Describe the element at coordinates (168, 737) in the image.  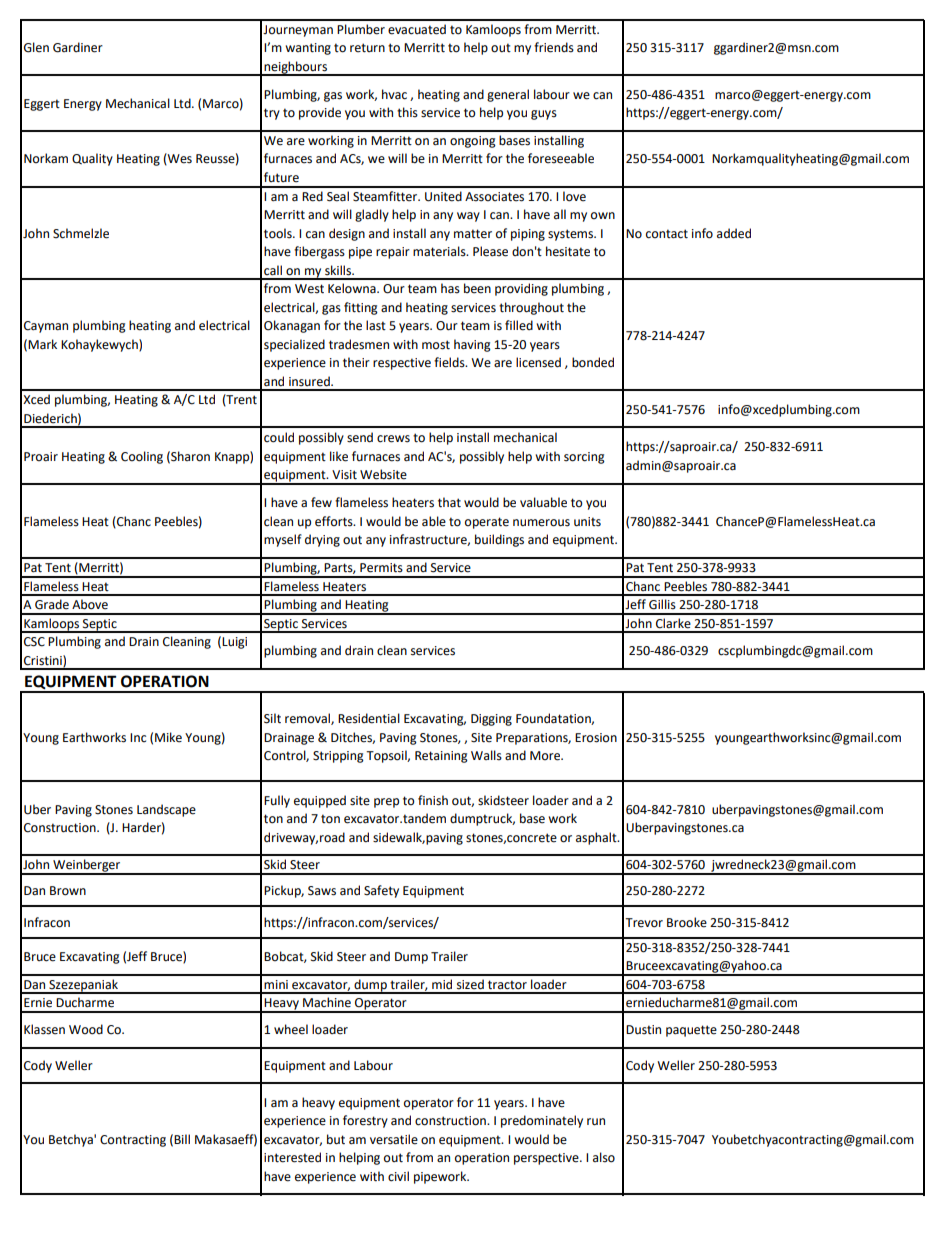
I see `Mike` at that location.
